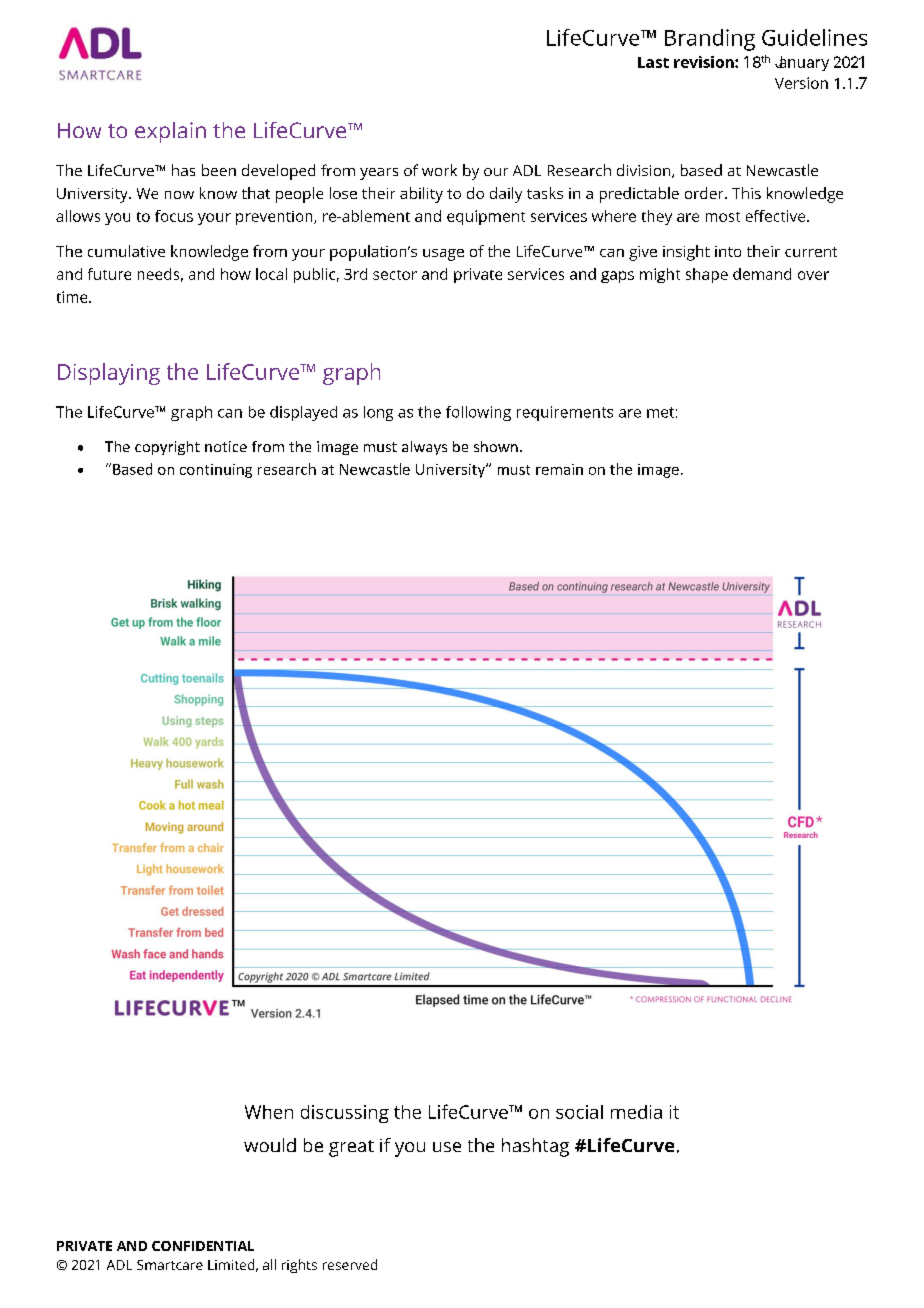  I want to click on CONFIDENTIAL, so click(203, 1246).
